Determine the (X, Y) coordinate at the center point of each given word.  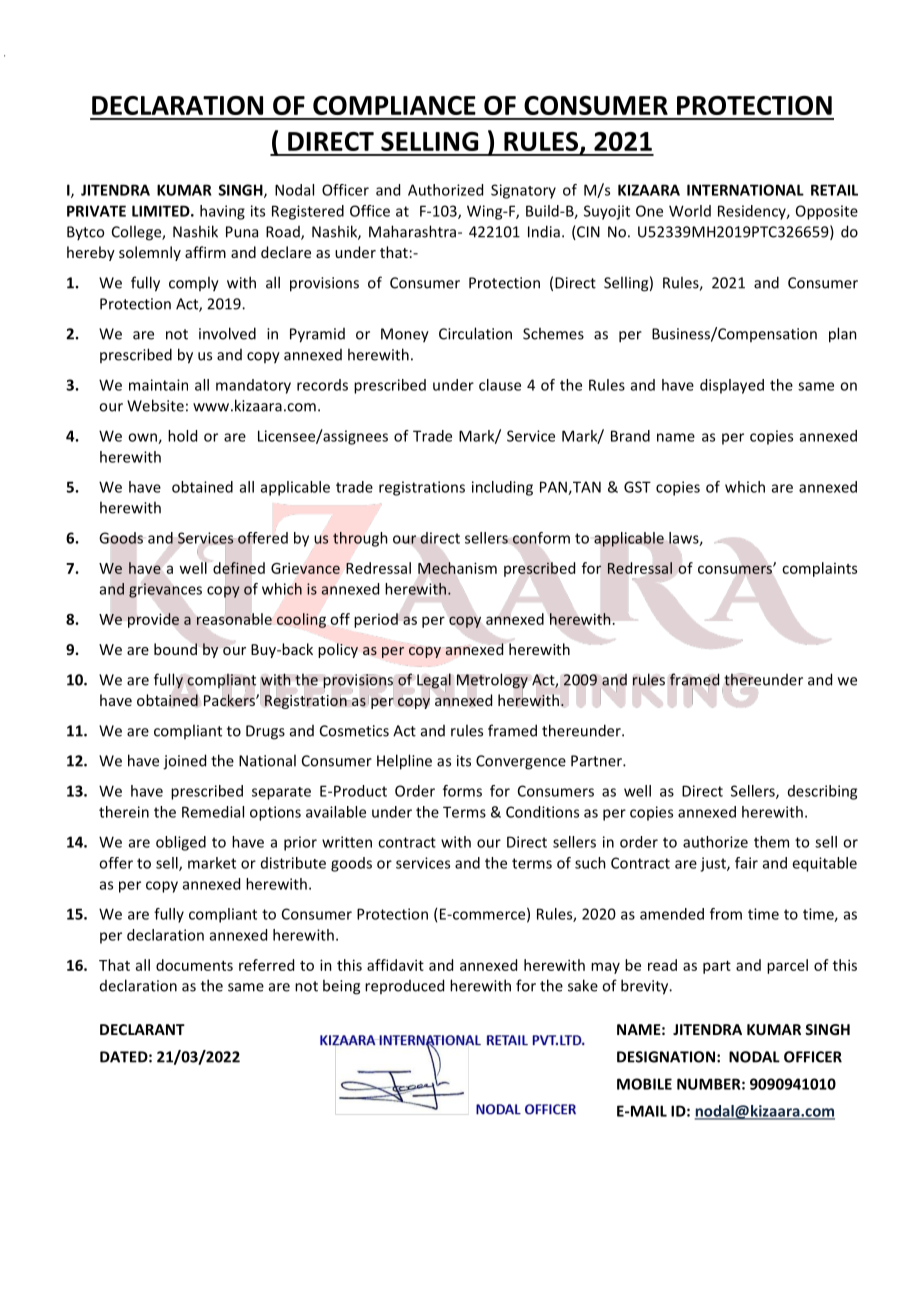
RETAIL (834, 190)
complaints (819, 569)
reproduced (404, 986)
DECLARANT (142, 1029)
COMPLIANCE (394, 105)
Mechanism (457, 568)
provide (153, 620)
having (222, 212)
